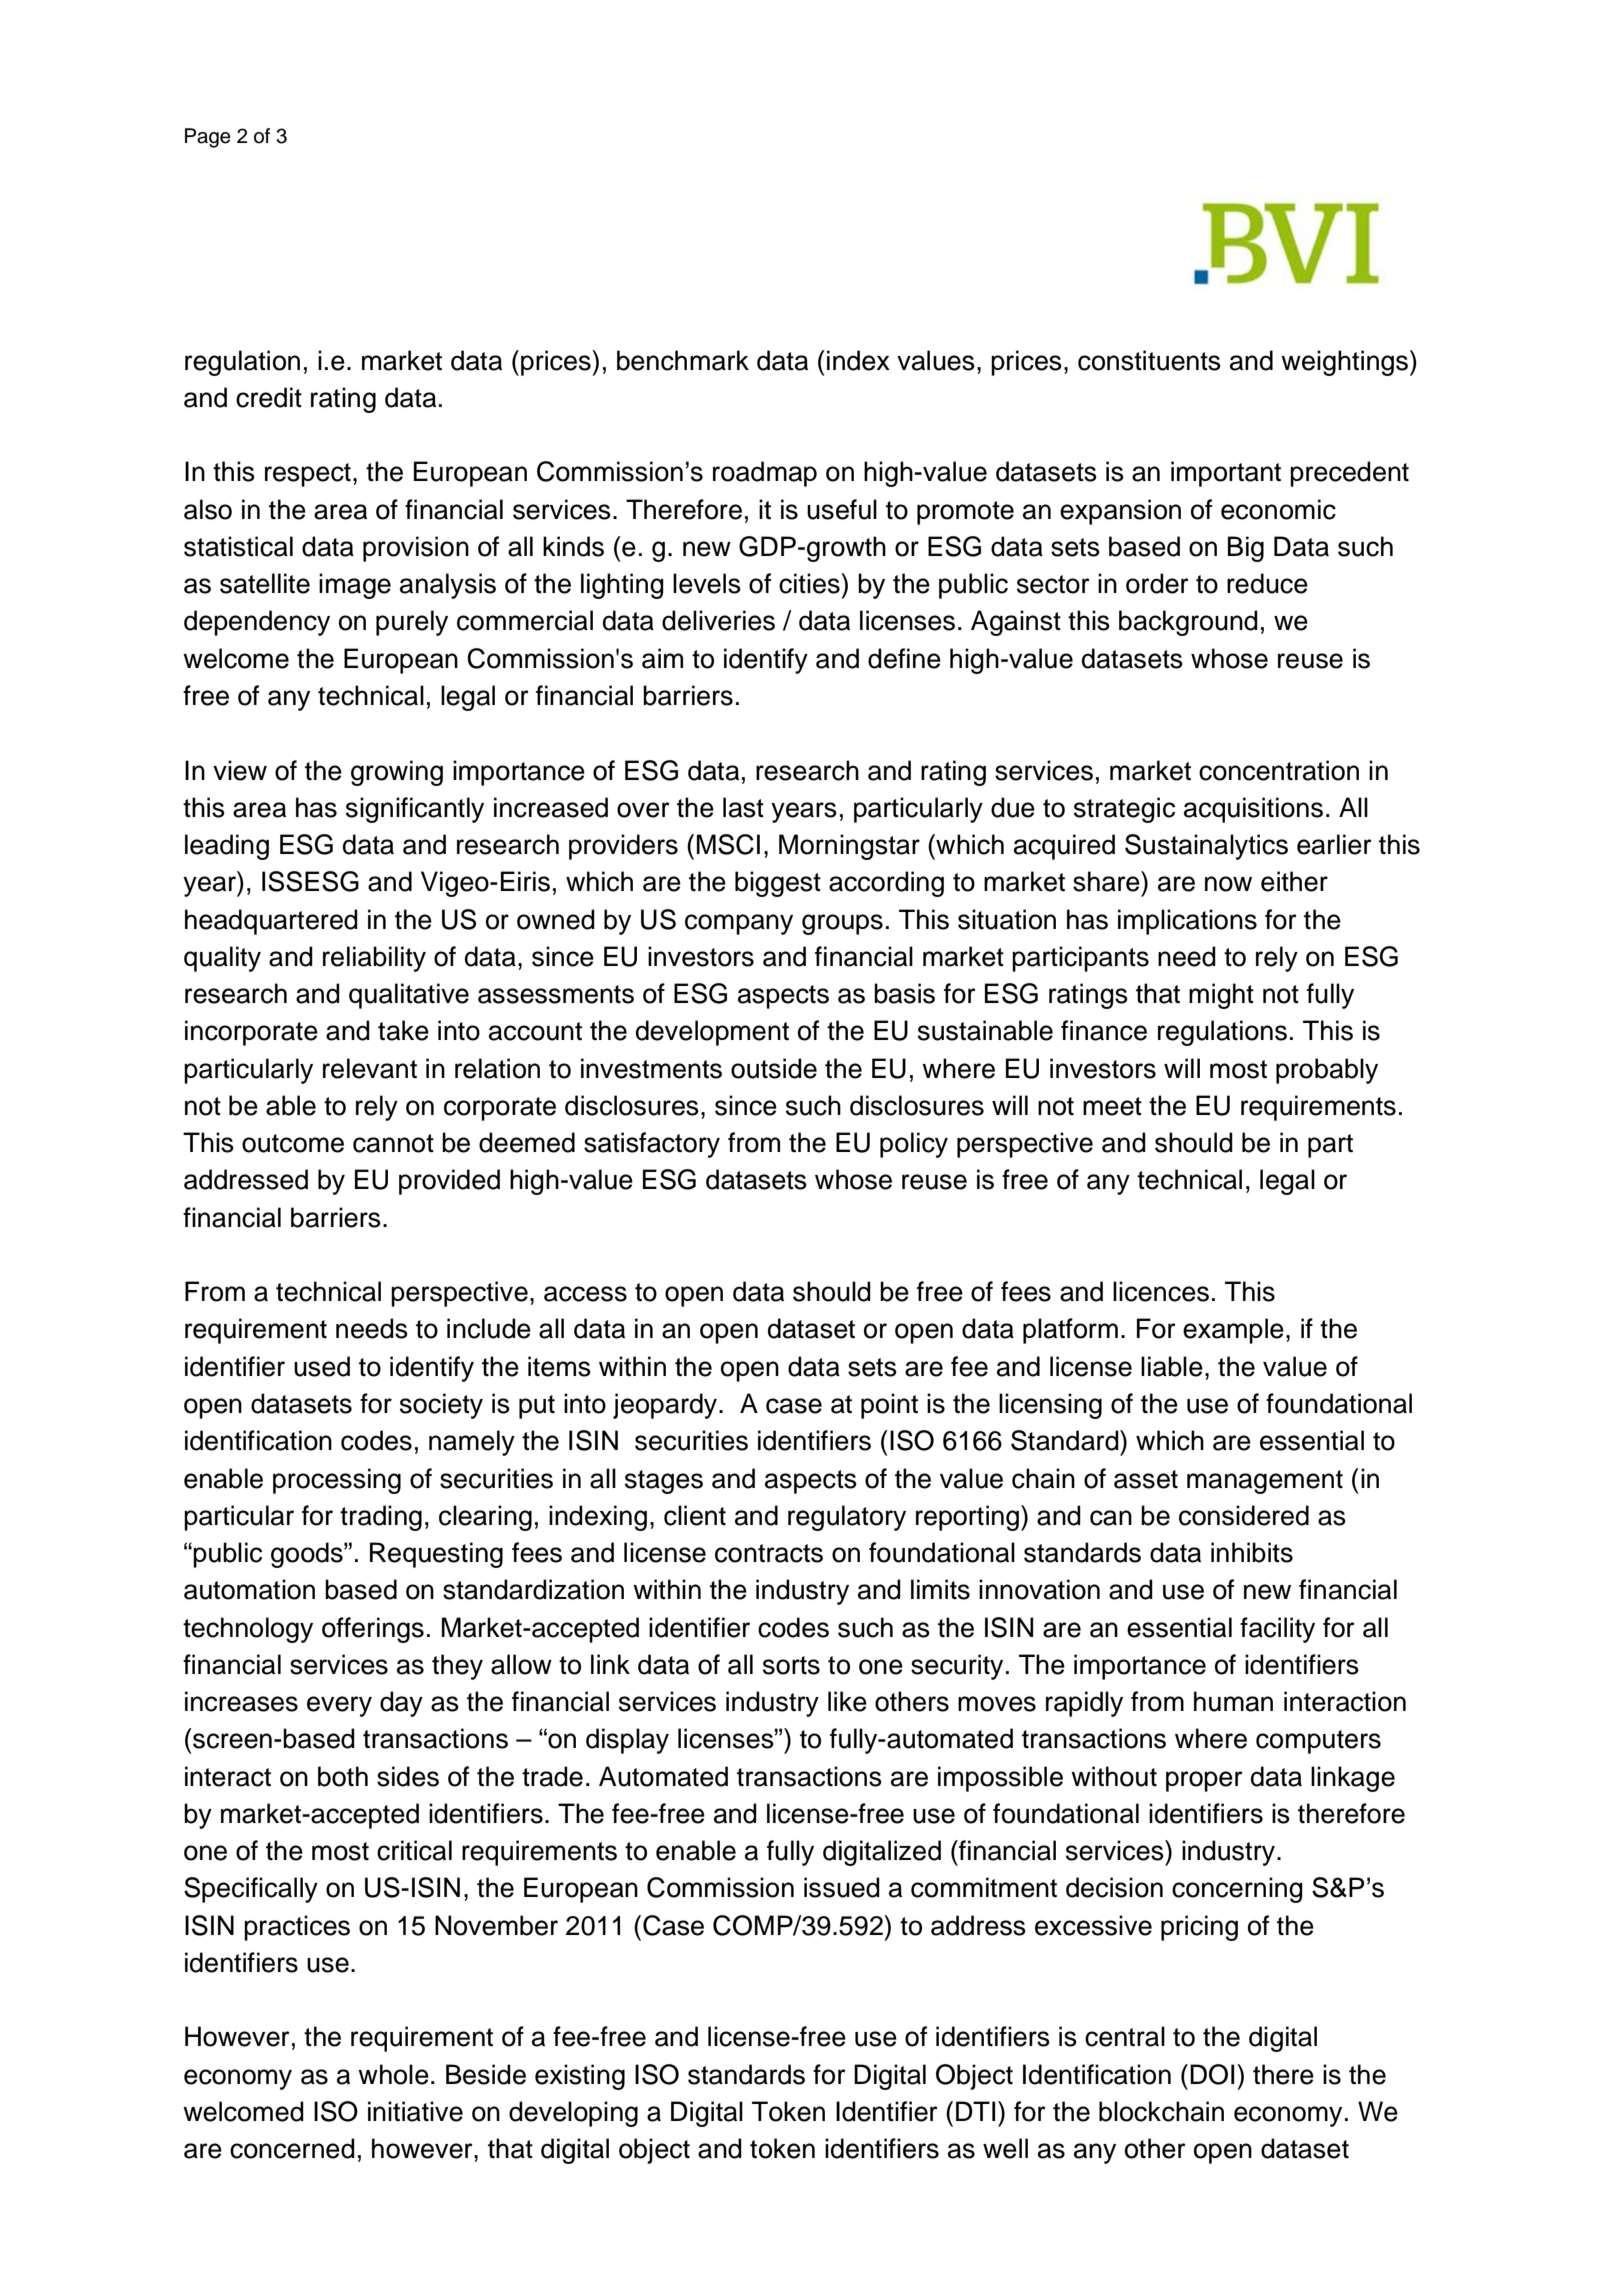 This image has width=1606, height=2273. Describe the element at coordinates (208, 138) in the image. I see `Page` at that location.
